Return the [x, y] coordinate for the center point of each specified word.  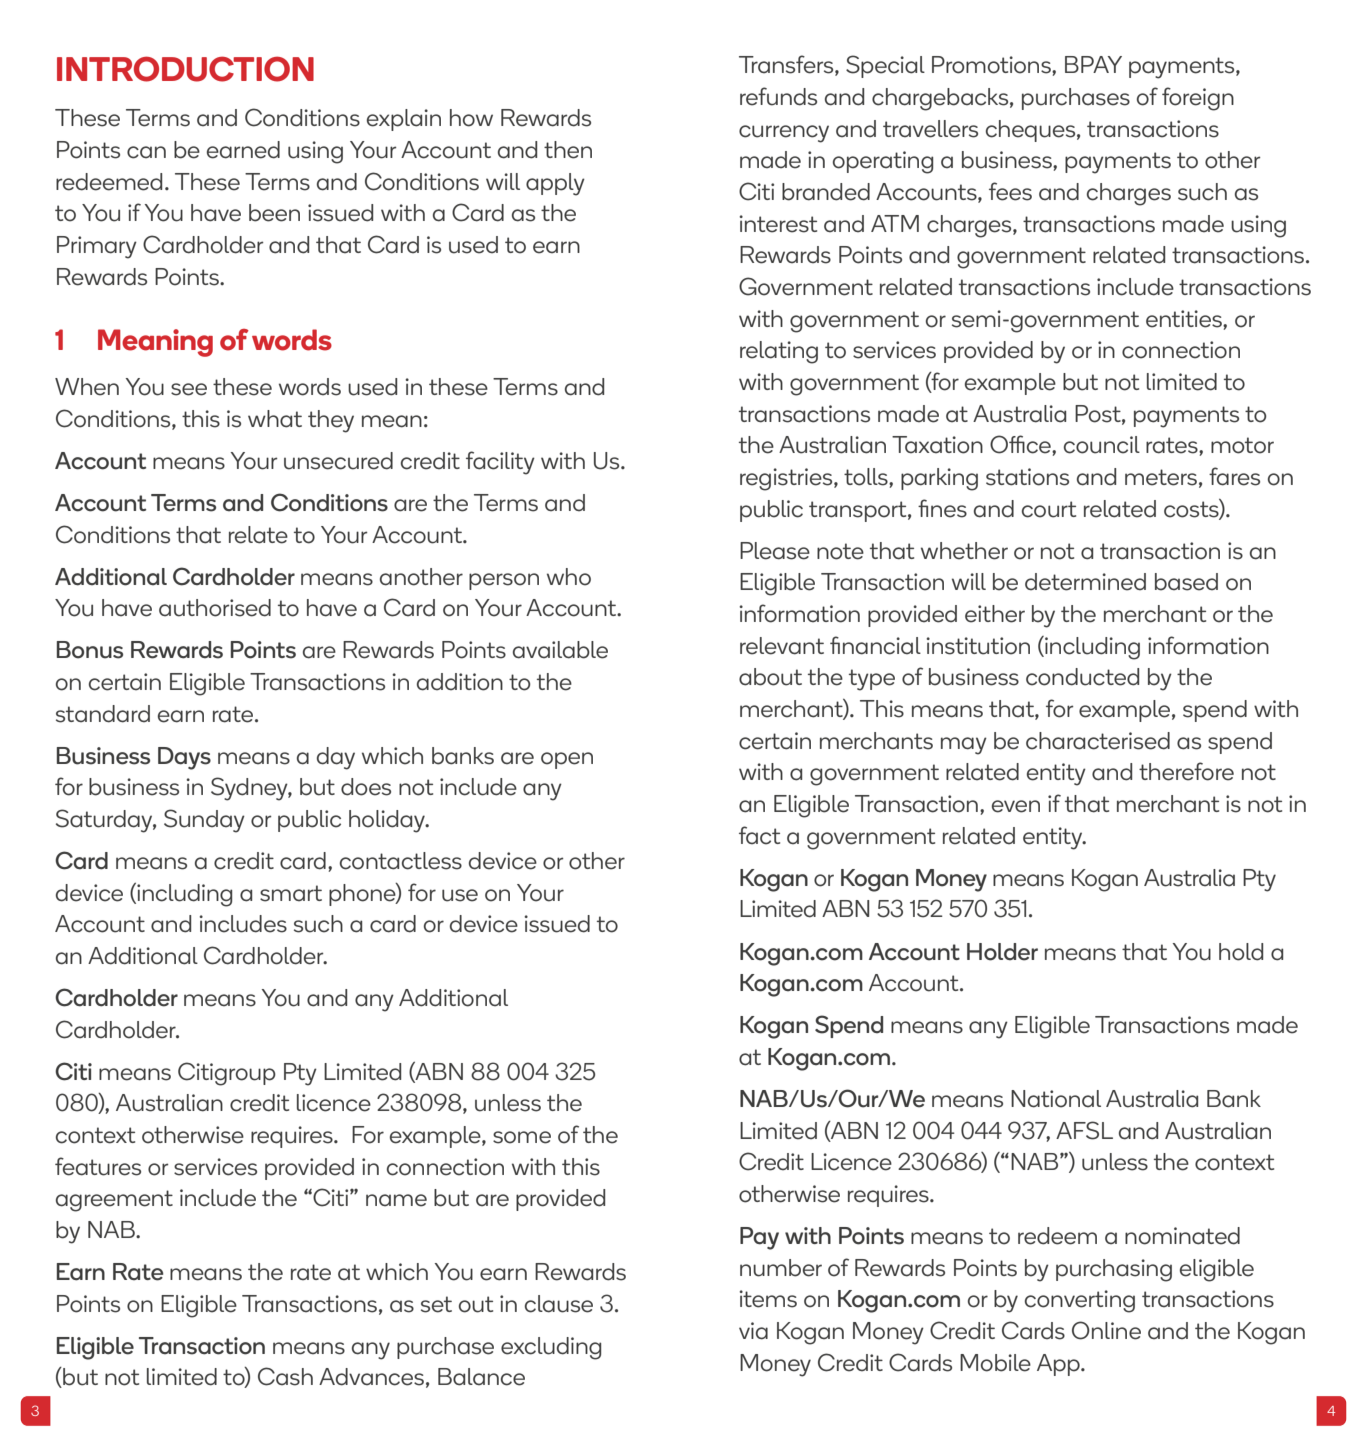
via [753, 1331]
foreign [1198, 99]
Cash [285, 1376]
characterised [1098, 741]
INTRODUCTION [185, 69]
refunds [778, 96]
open [567, 760]
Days [184, 758]
